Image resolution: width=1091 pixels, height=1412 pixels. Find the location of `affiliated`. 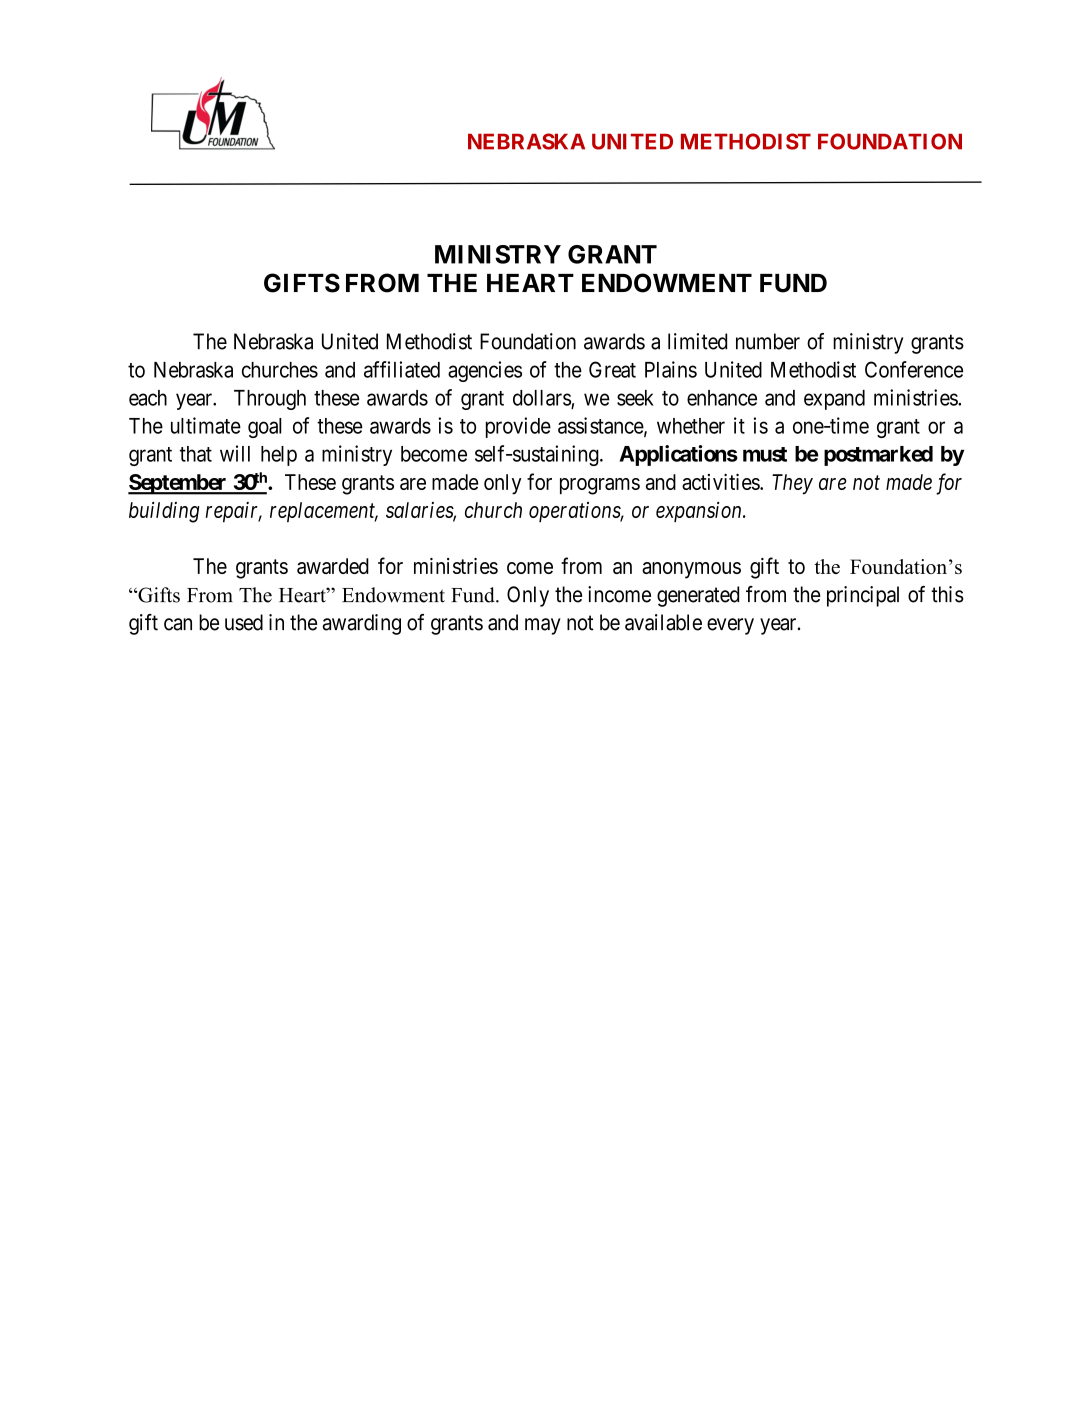

affiliated is located at coordinates (402, 369).
